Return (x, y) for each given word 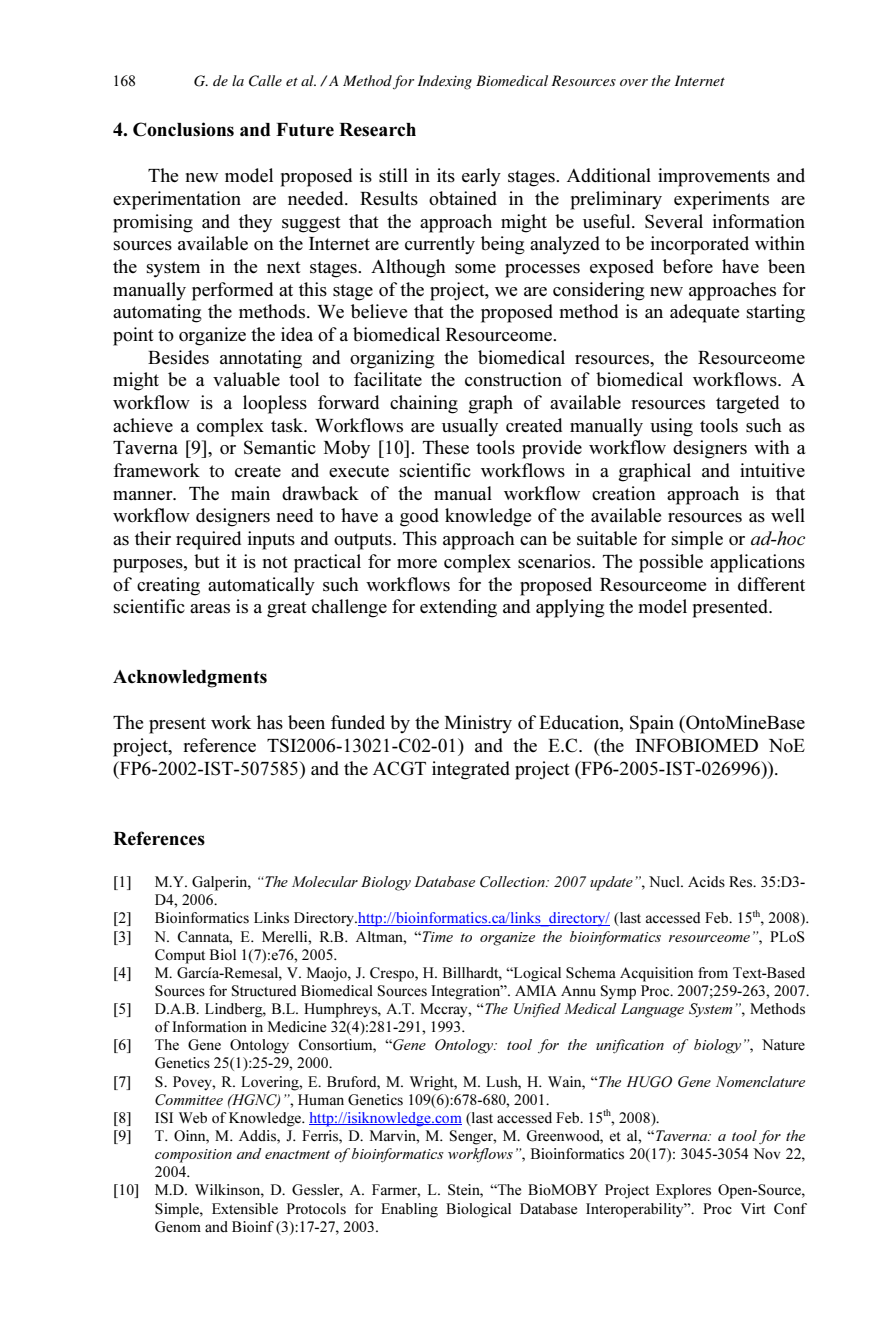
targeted (747, 404)
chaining (424, 404)
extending (458, 608)
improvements (714, 177)
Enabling (409, 1210)
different (771, 584)
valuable (246, 379)
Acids (706, 882)
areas (210, 609)
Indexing (445, 82)
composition (193, 1156)
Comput (180, 956)
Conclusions (183, 129)
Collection (513, 882)
